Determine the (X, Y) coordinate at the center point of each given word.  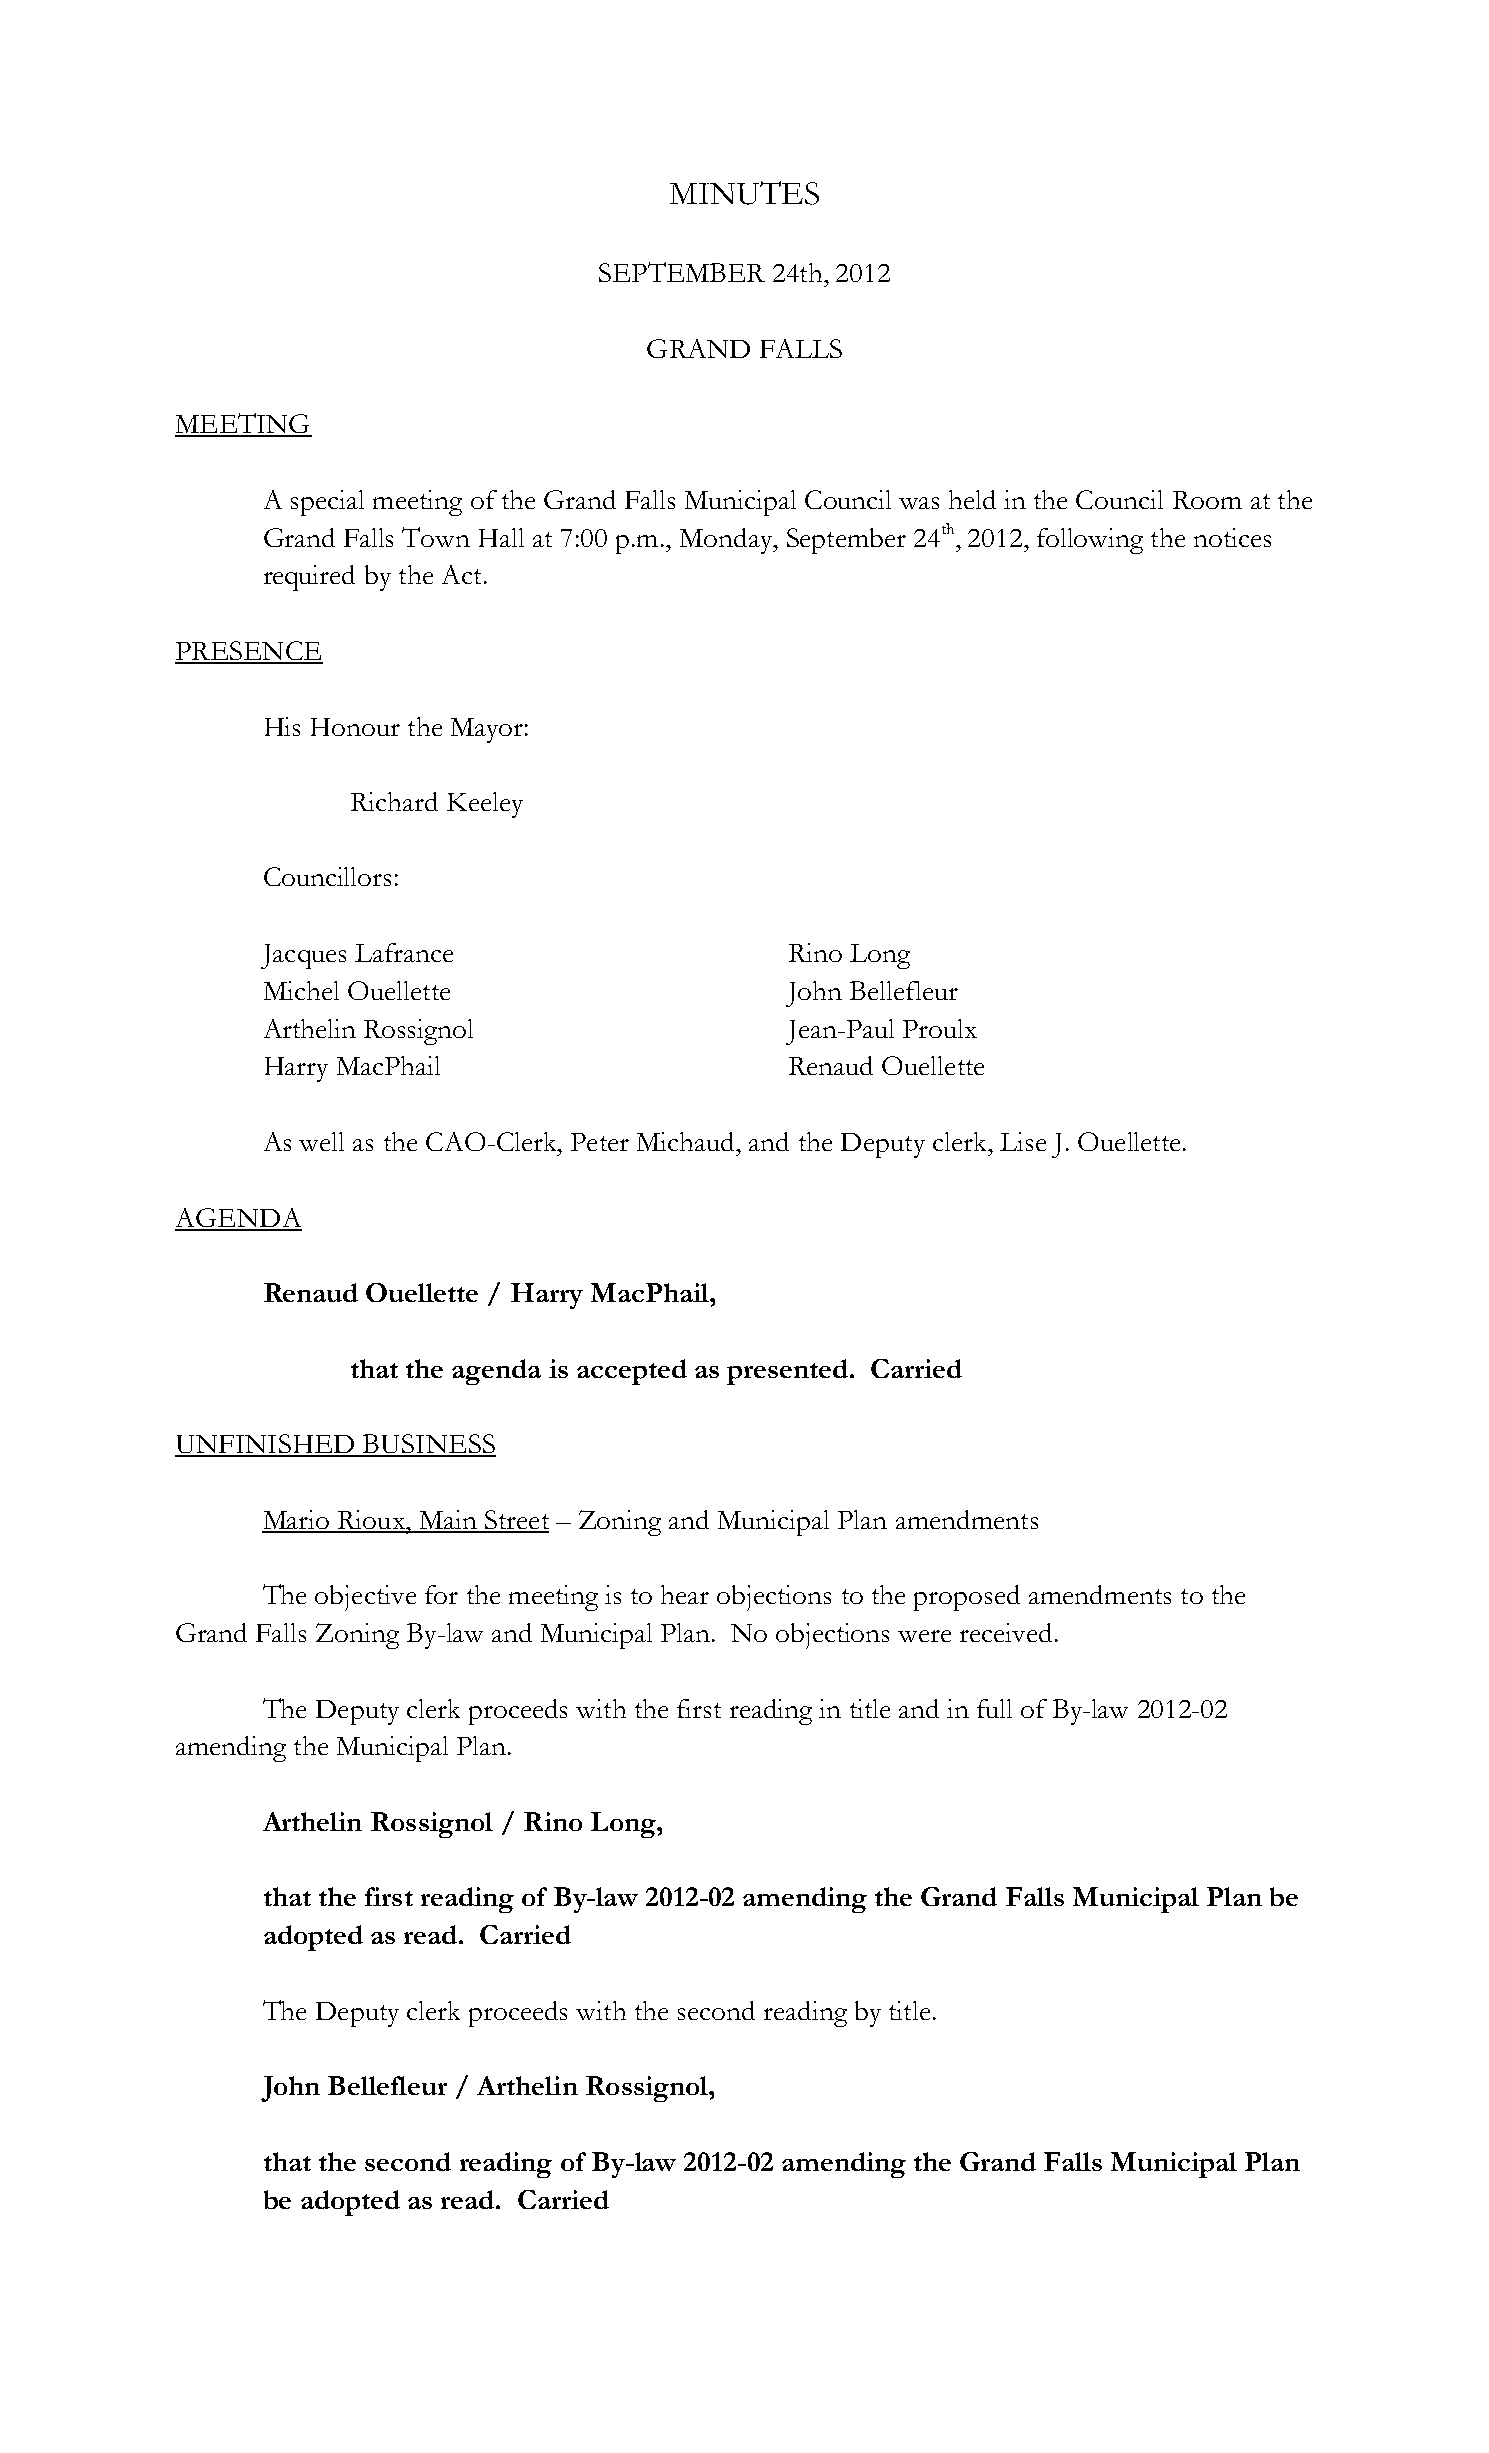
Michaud (687, 1141)
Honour (355, 727)
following (1090, 541)
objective (365, 1598)
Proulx (940, 1028)
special (327, 503)
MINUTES (744, 193)
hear (685, 1594)
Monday (727, 541)
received (1006, 1632)
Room (1207, 500)
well (321, 1141)
